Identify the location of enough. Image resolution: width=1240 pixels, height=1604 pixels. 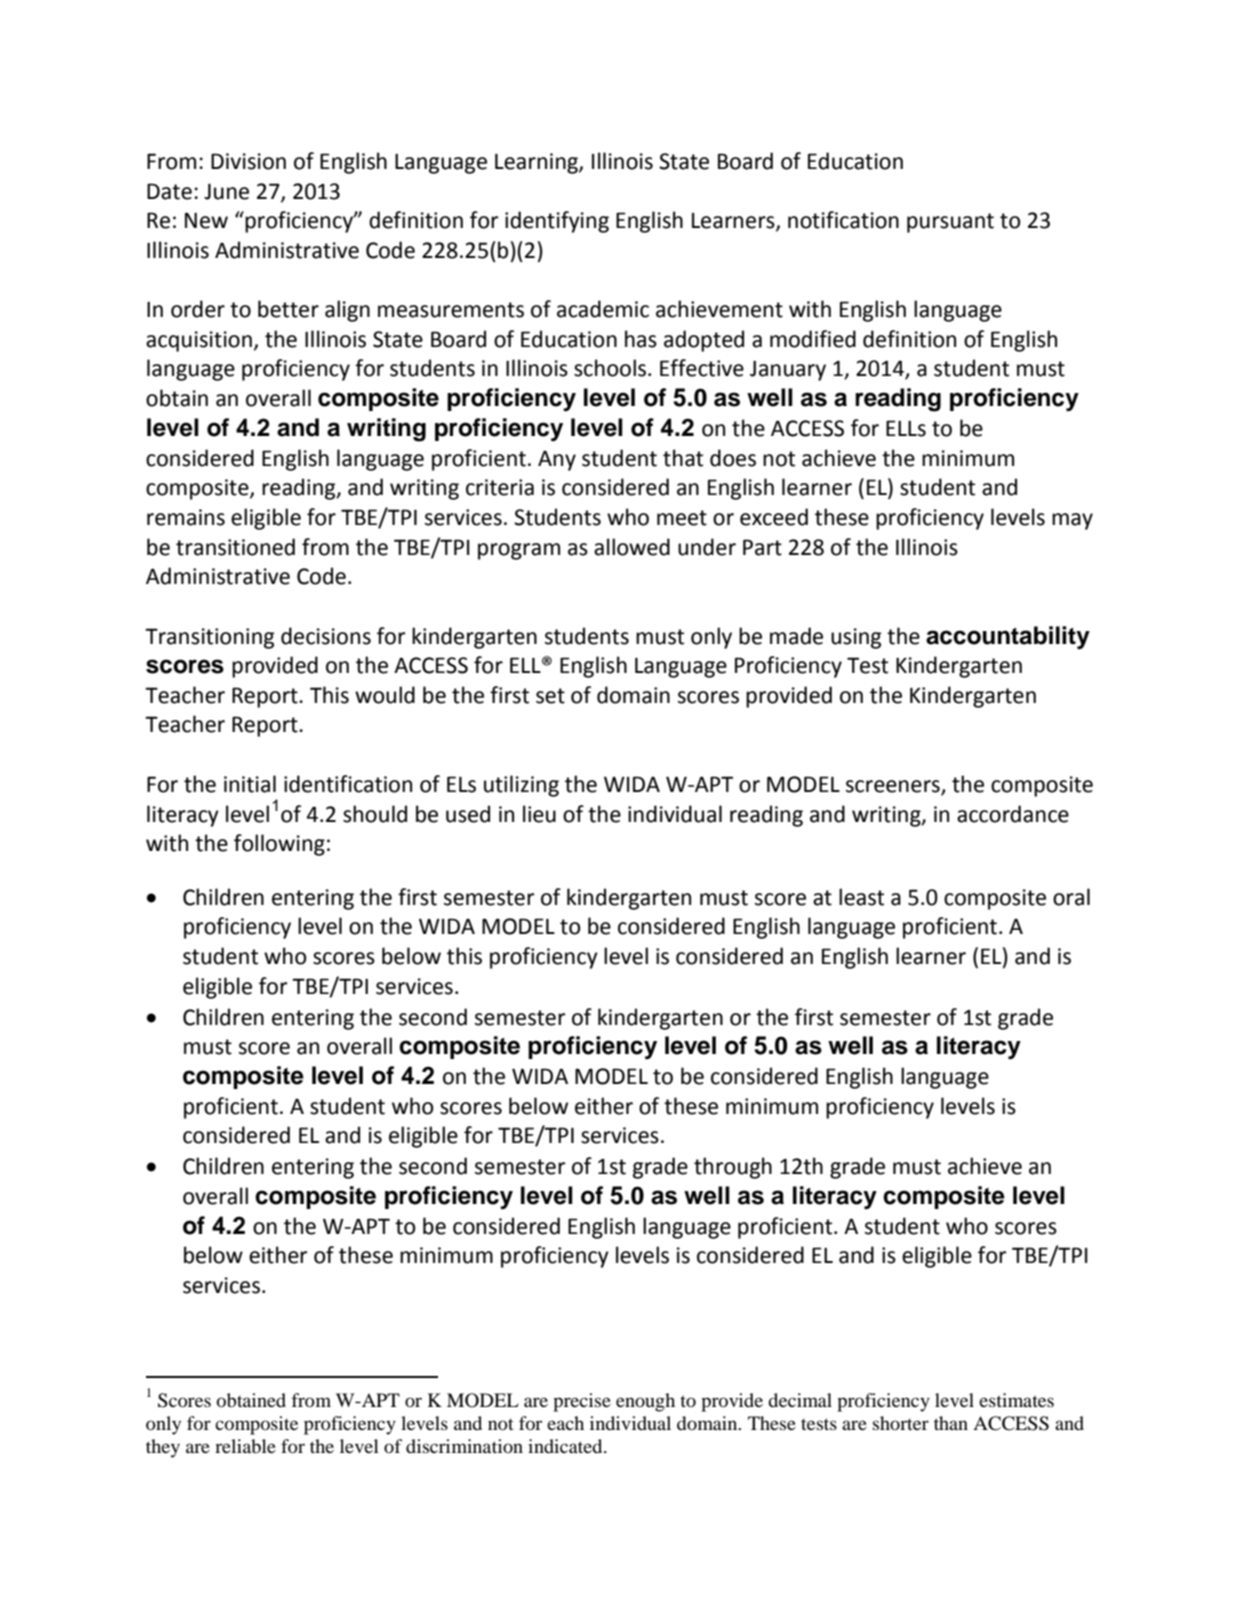
(645, 1402).
